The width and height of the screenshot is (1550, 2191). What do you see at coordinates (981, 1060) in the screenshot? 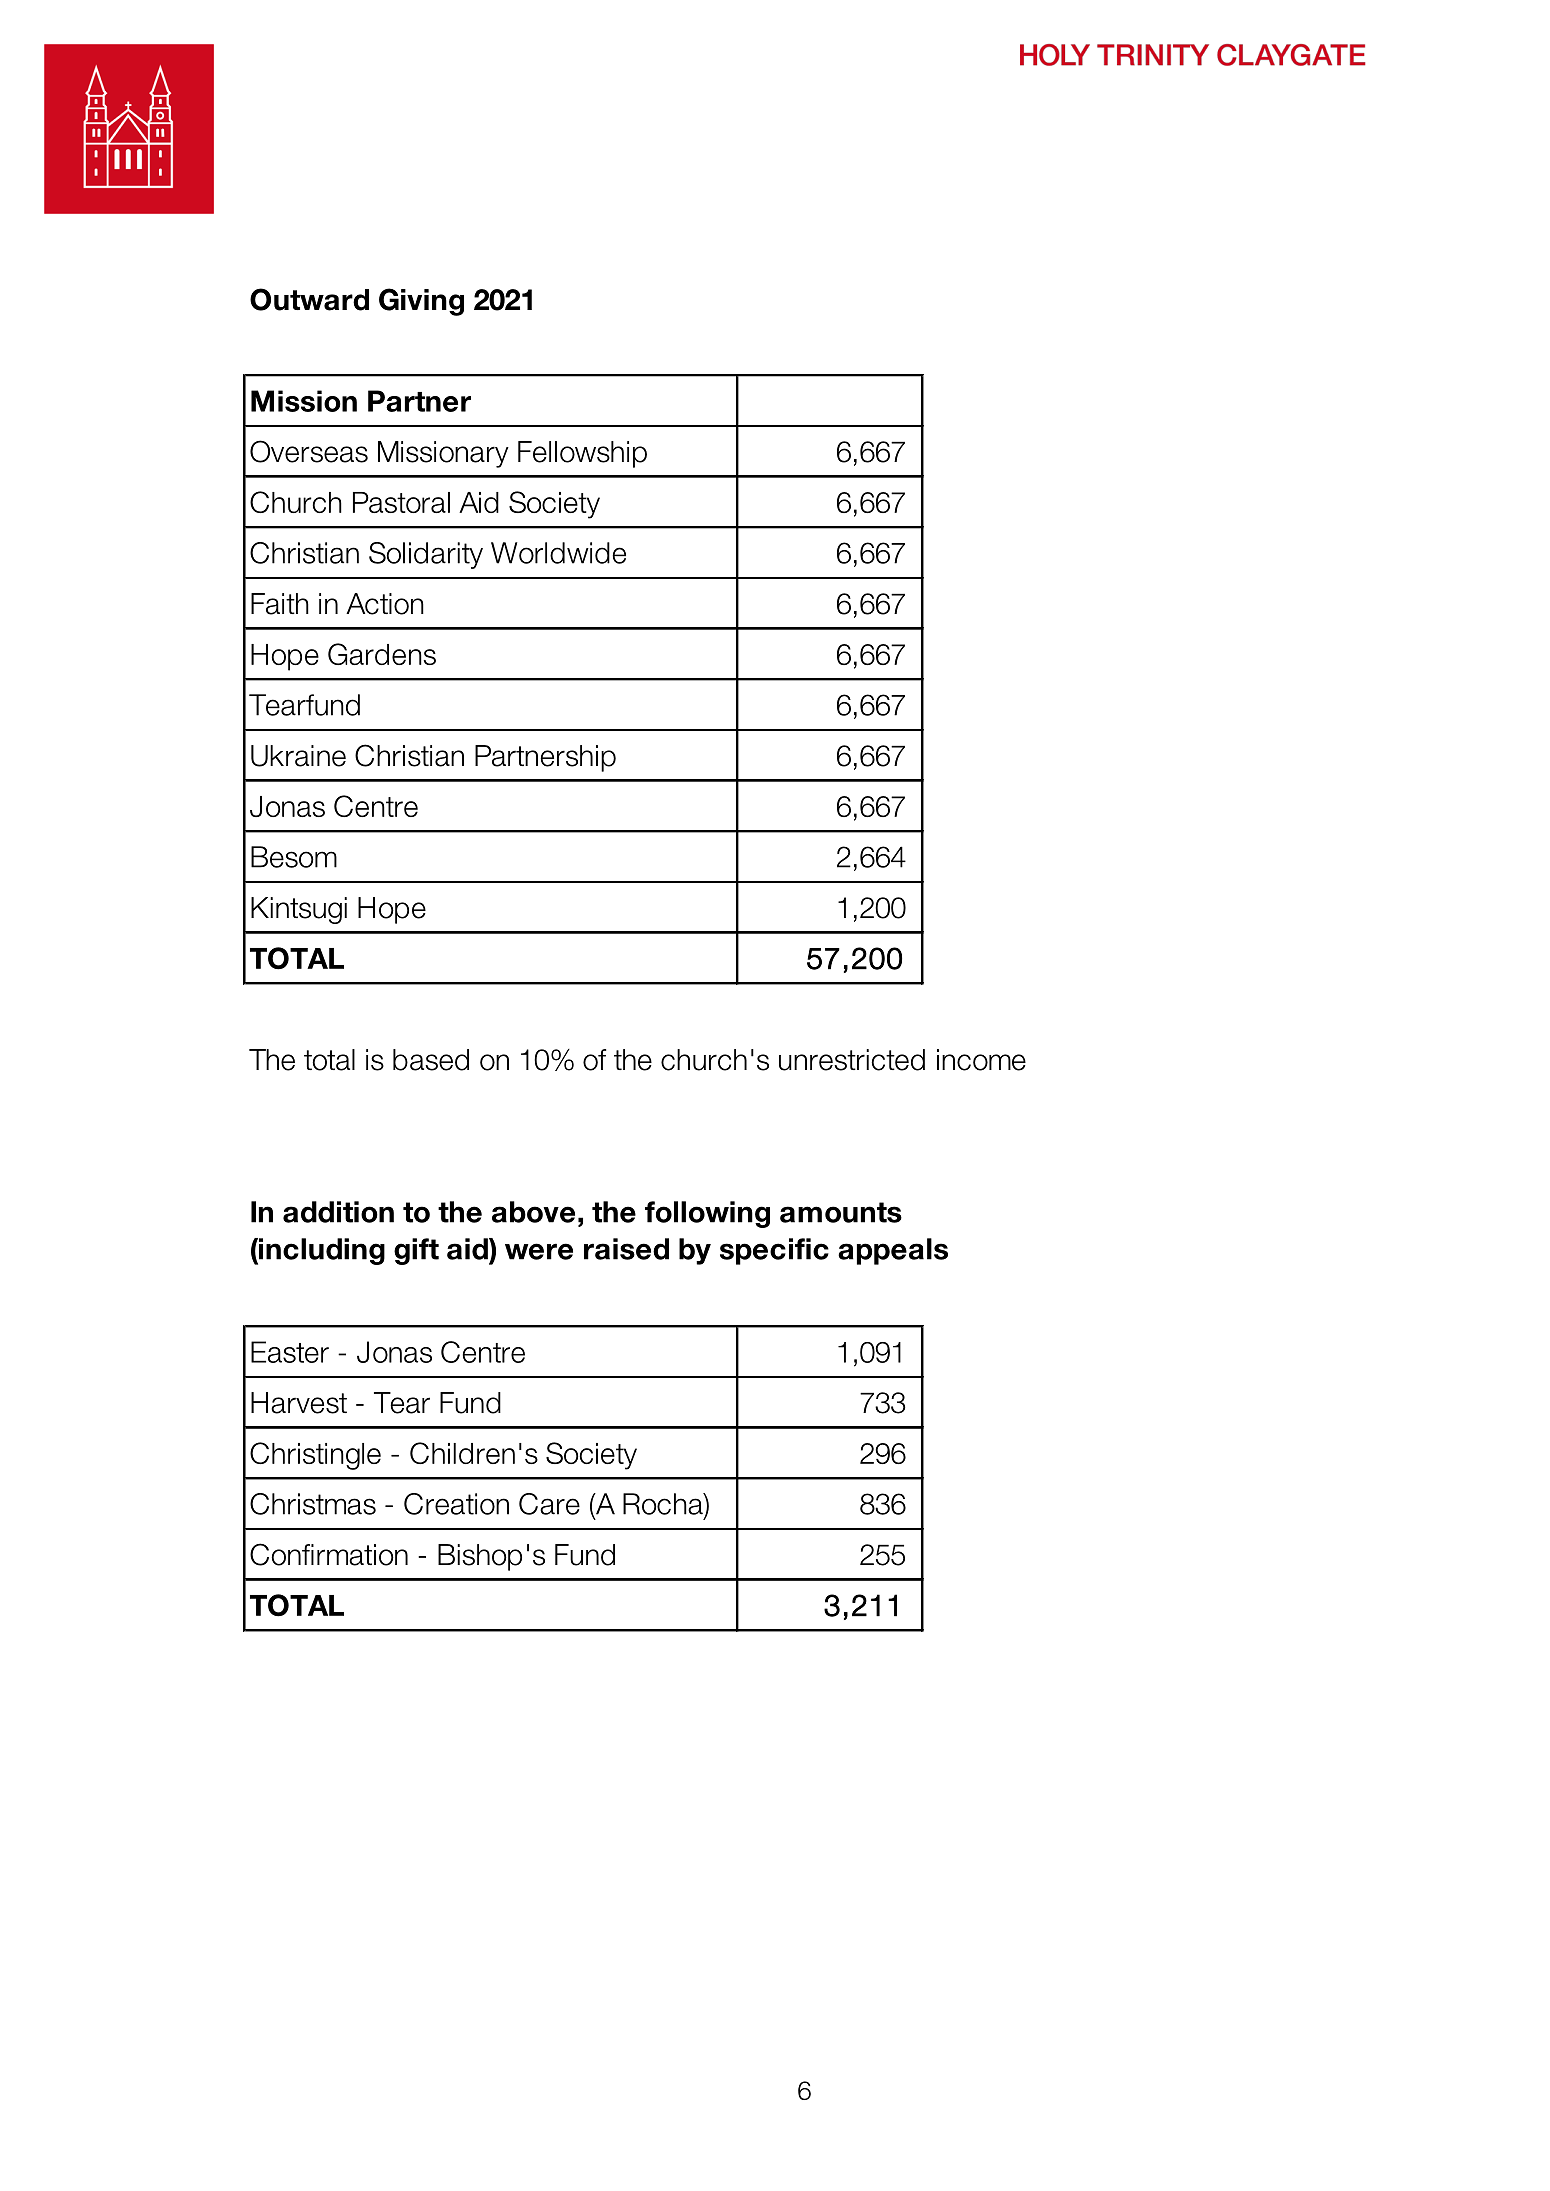
I see `income` at bounding box center [981, 1060].
